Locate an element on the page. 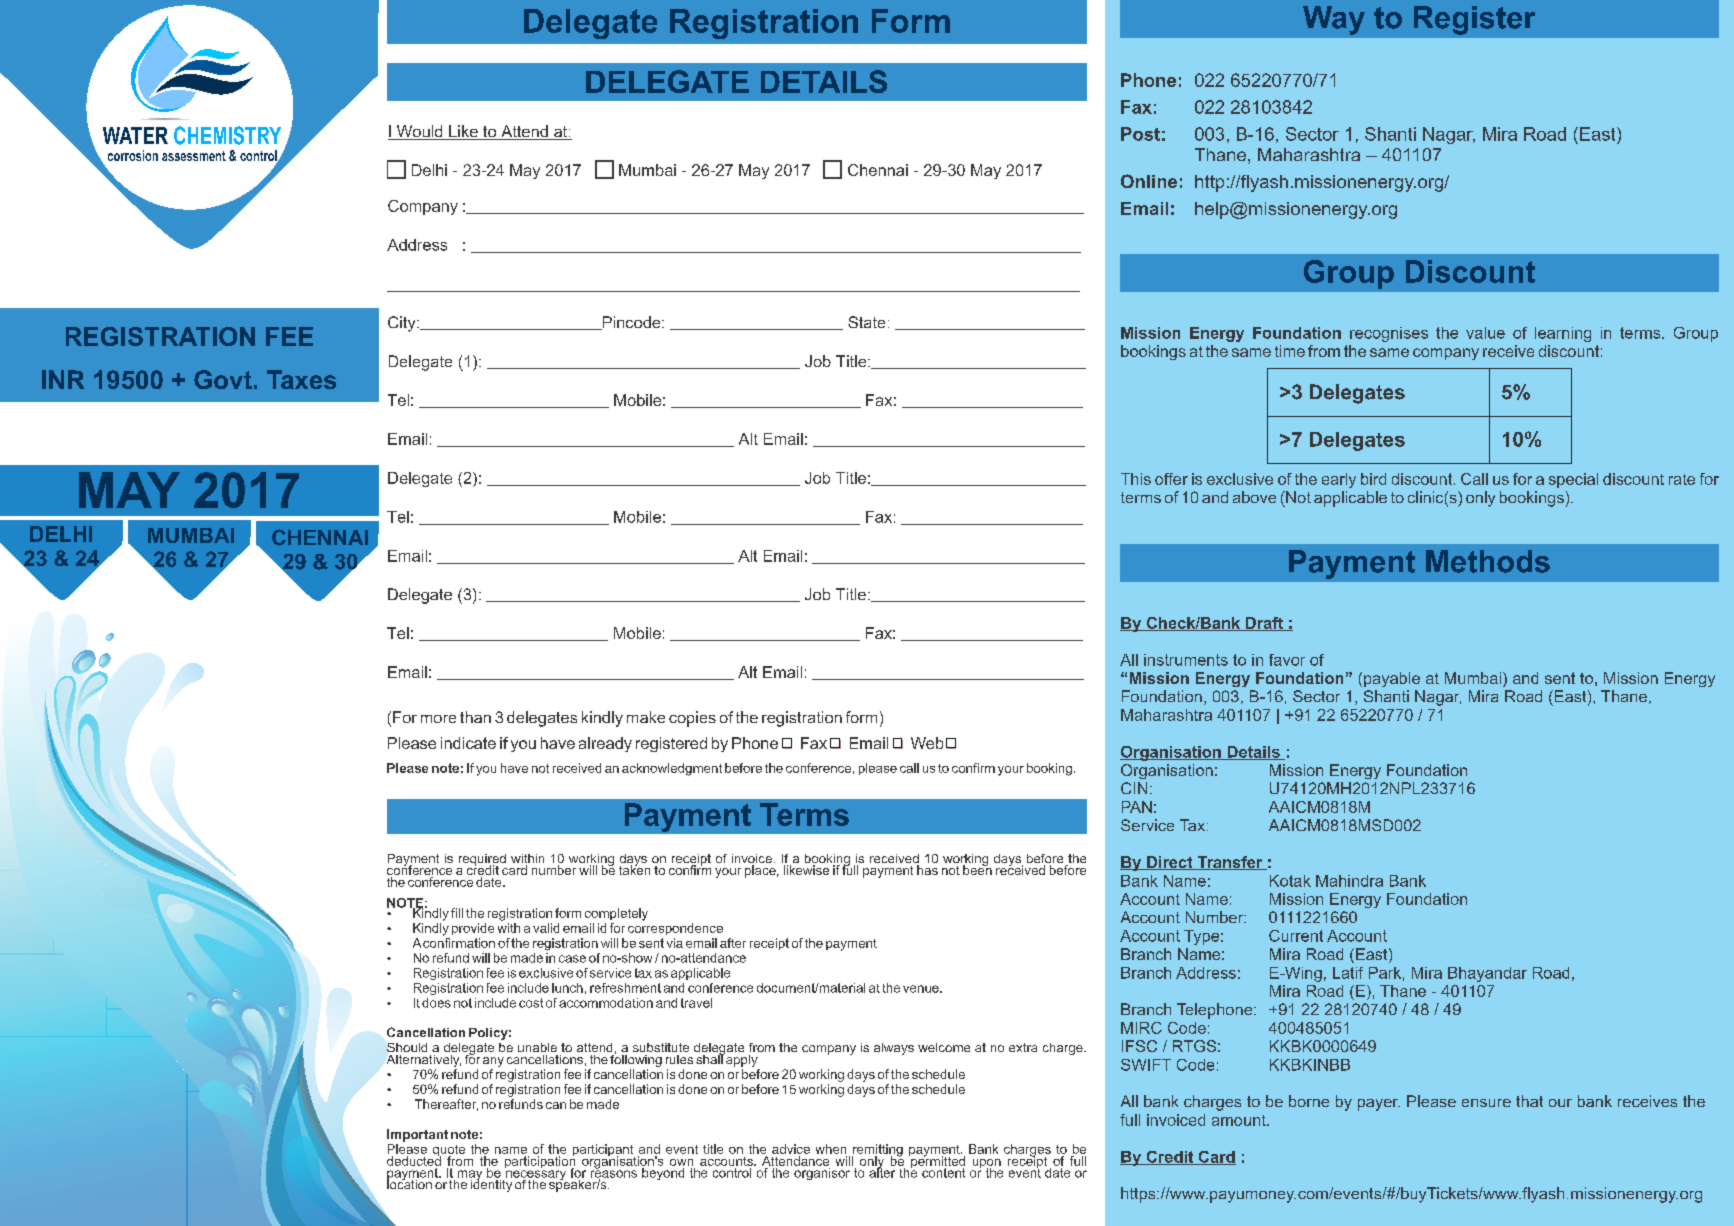  Online is located at coordinates (1149, 181).
